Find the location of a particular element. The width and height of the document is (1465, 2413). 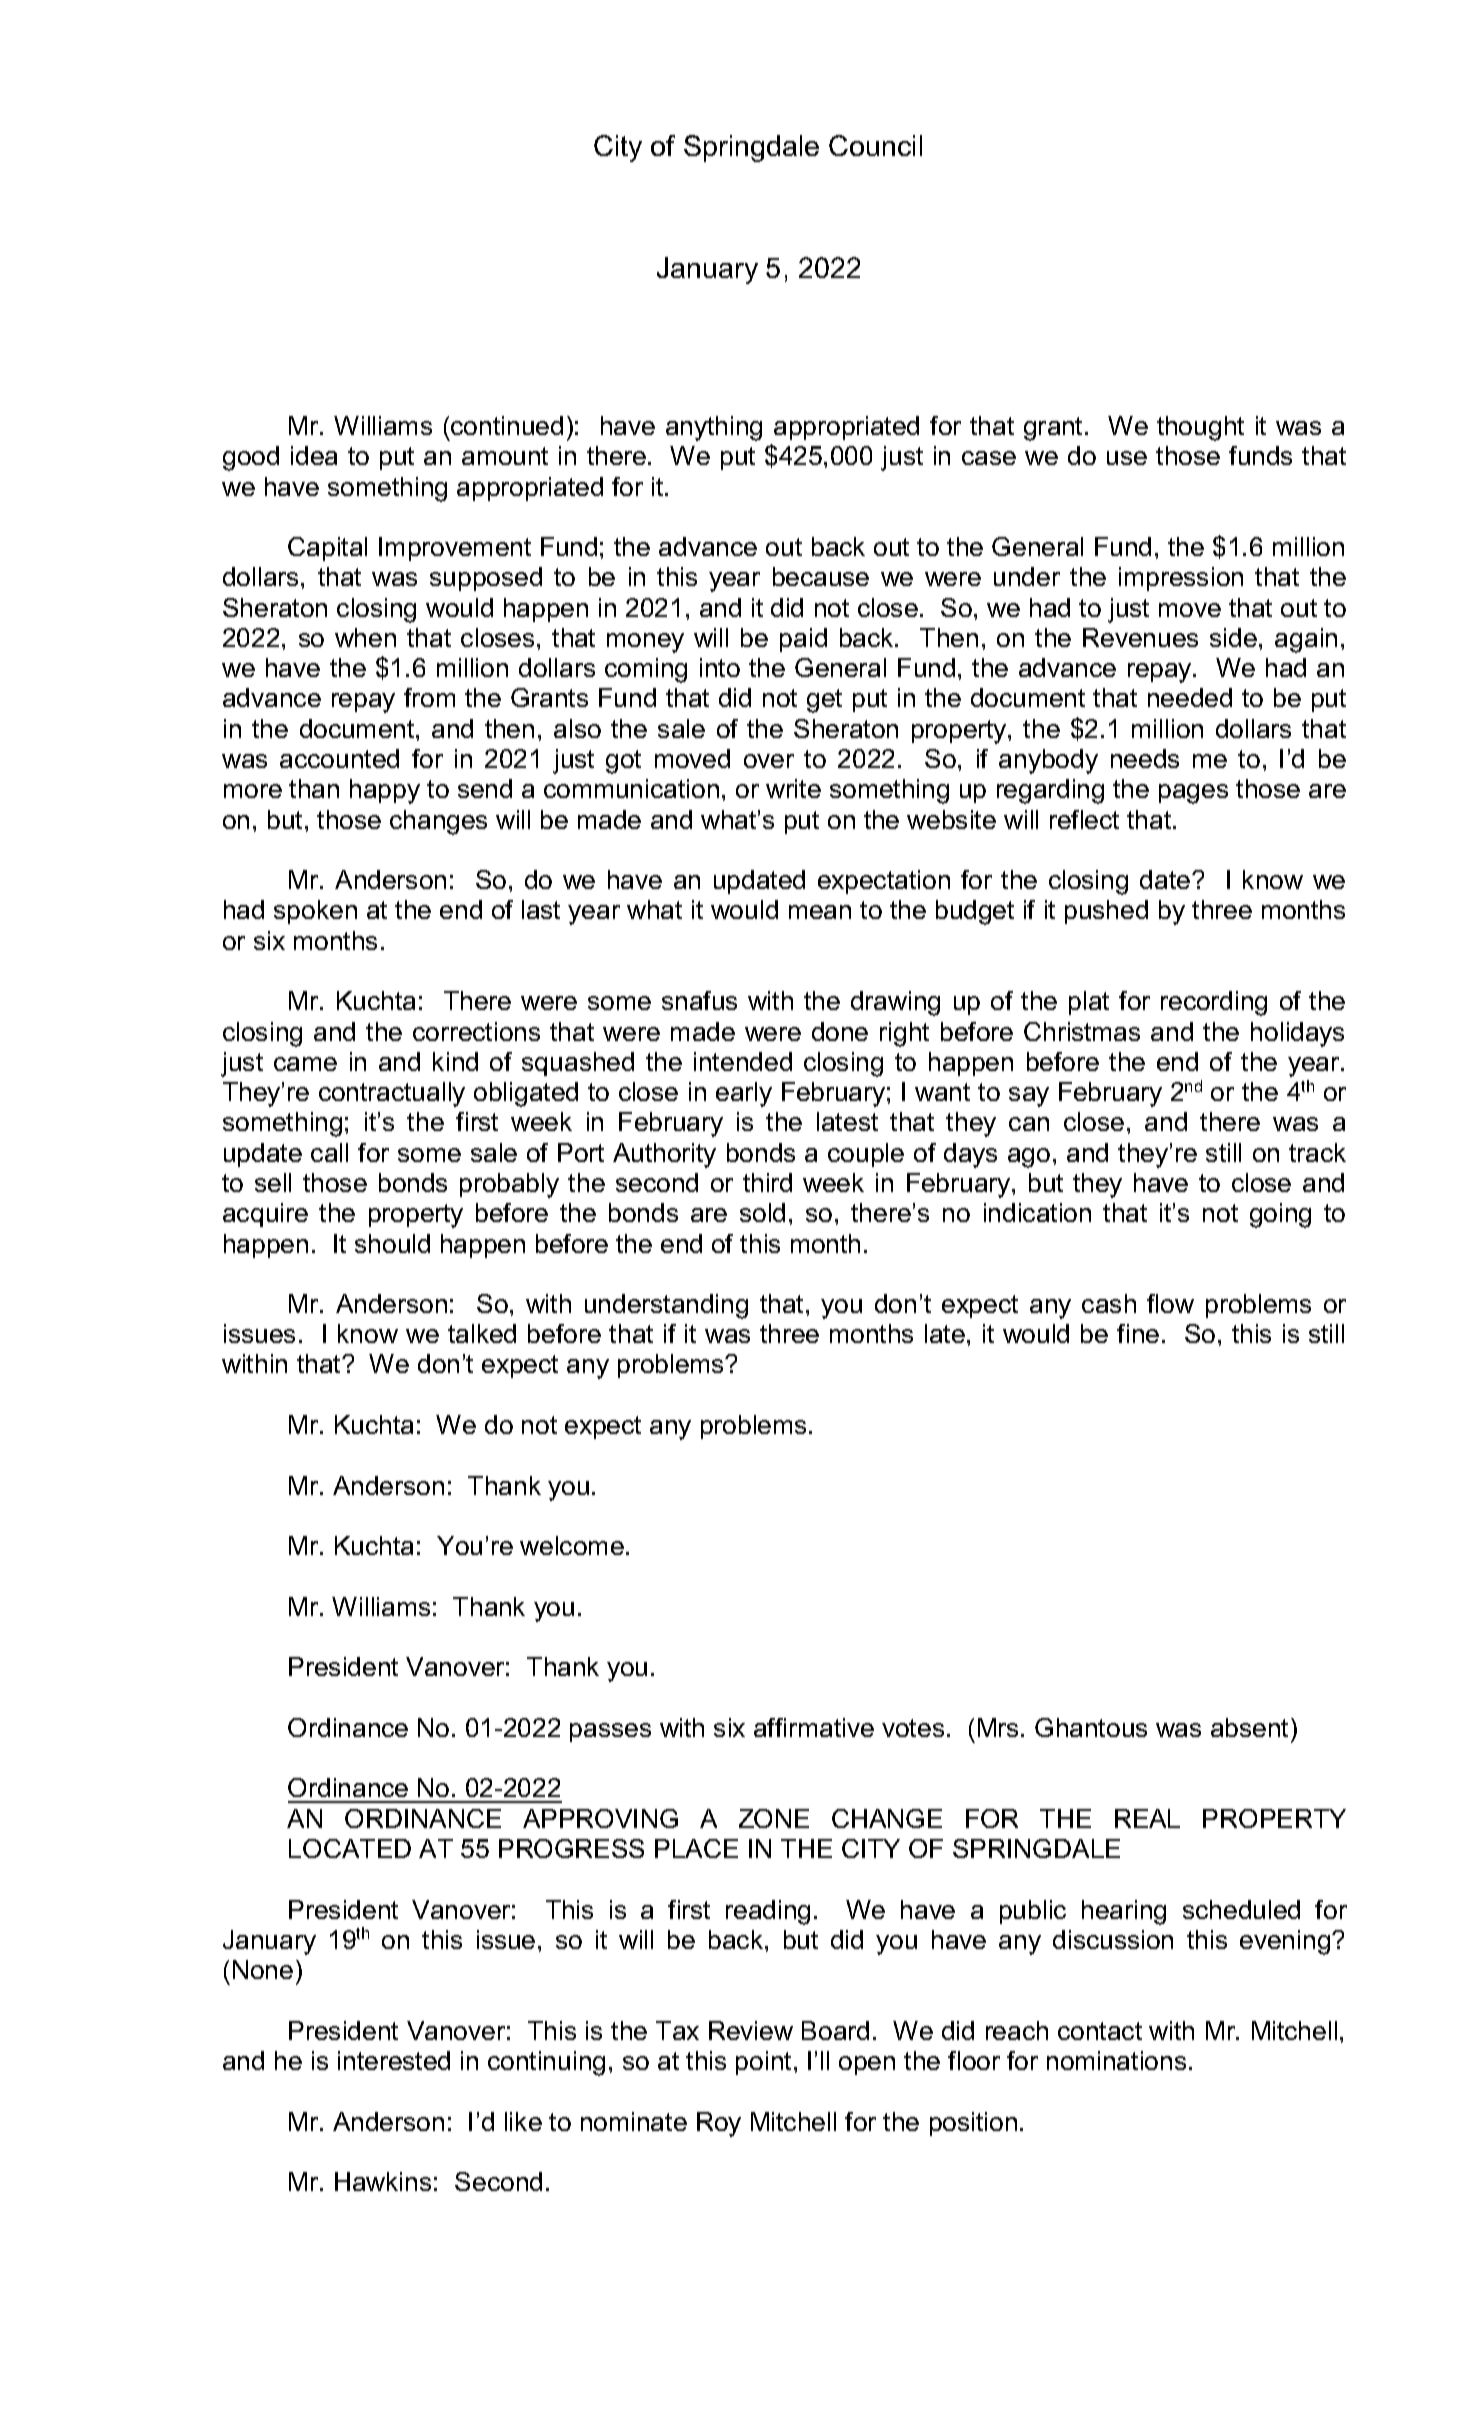

Hawkins is located at coordinates (383, 2181).
